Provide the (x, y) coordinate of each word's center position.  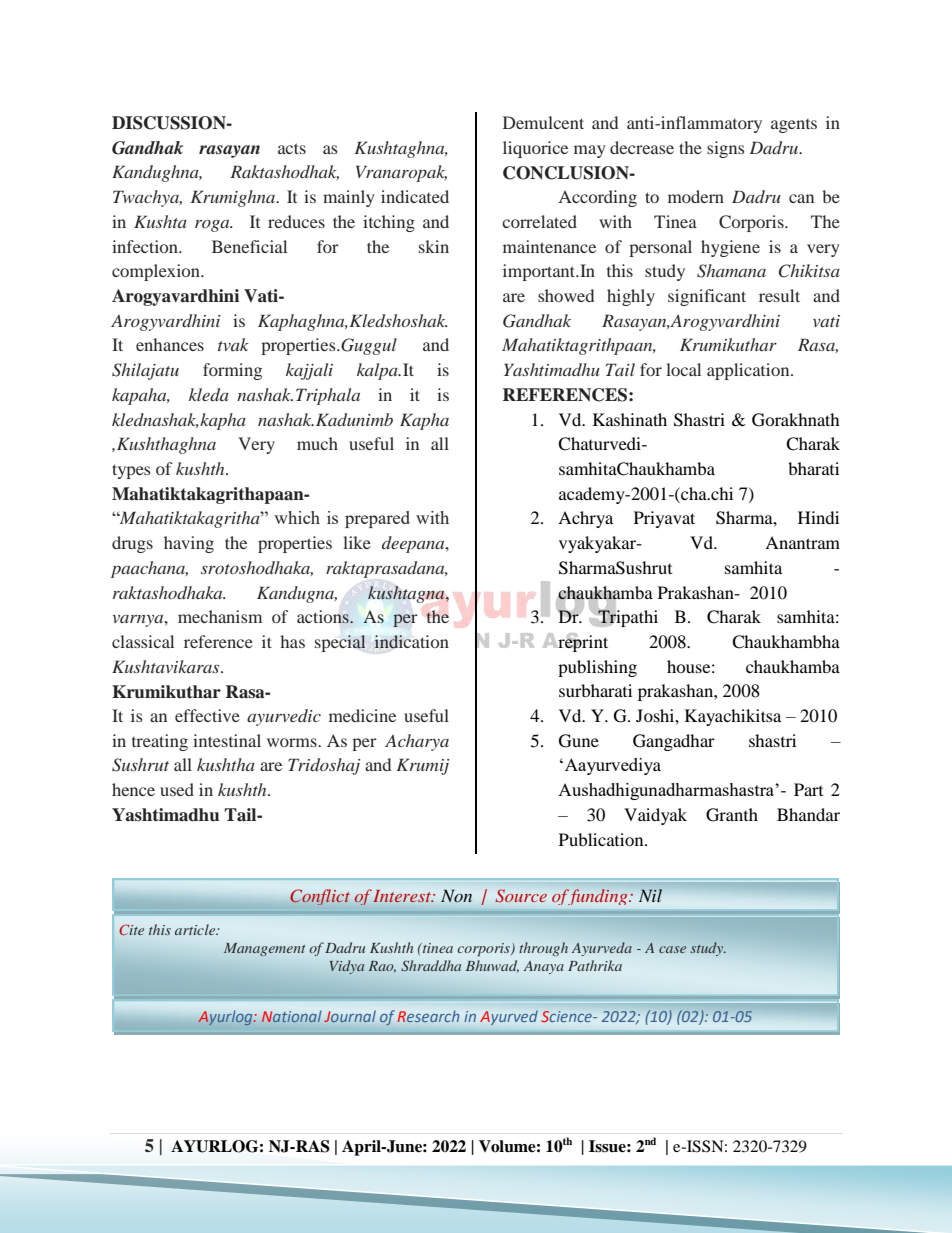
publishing (597, 668)
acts (292, 148)
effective (207, 715)
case (672, 949)
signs (726, 149)
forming (232, 371)
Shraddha (431, 966)
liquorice (535, 149)
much (317, 443)
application (749, 371)
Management (265, 949)
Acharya (417, 742)
